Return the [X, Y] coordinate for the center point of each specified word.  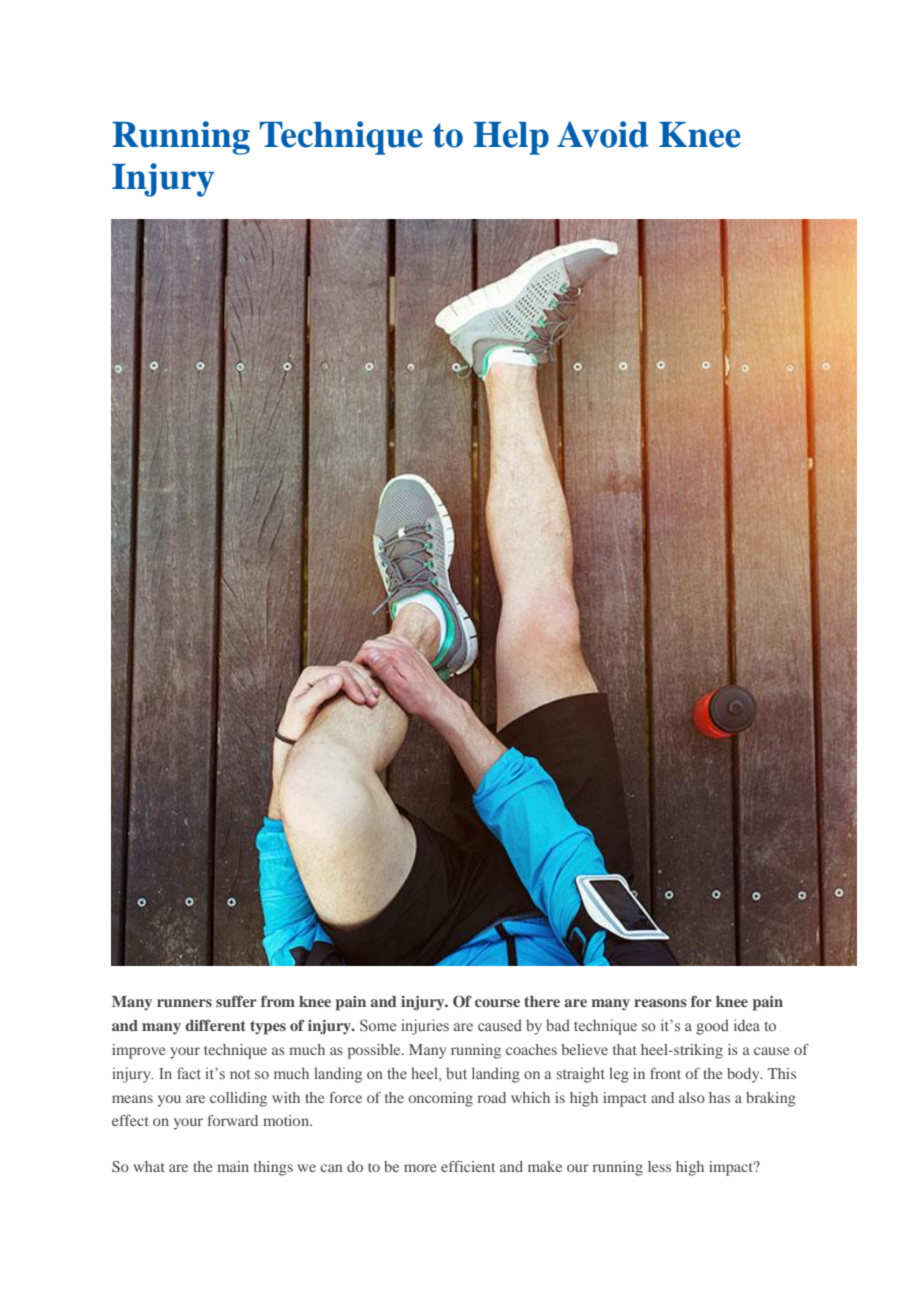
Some [378, 1025]
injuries [425, 1027]
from [278, 1001]
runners [184, 1003]
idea [747, 1025]
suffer [236, 1001]
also [692, 1097]
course [497, 1003]
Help [511, 138]
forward [232, 1120]
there [542, 1001]
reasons [660, 1003]
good [712, 1027]
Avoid [603, 134]
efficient [468, 1166]
